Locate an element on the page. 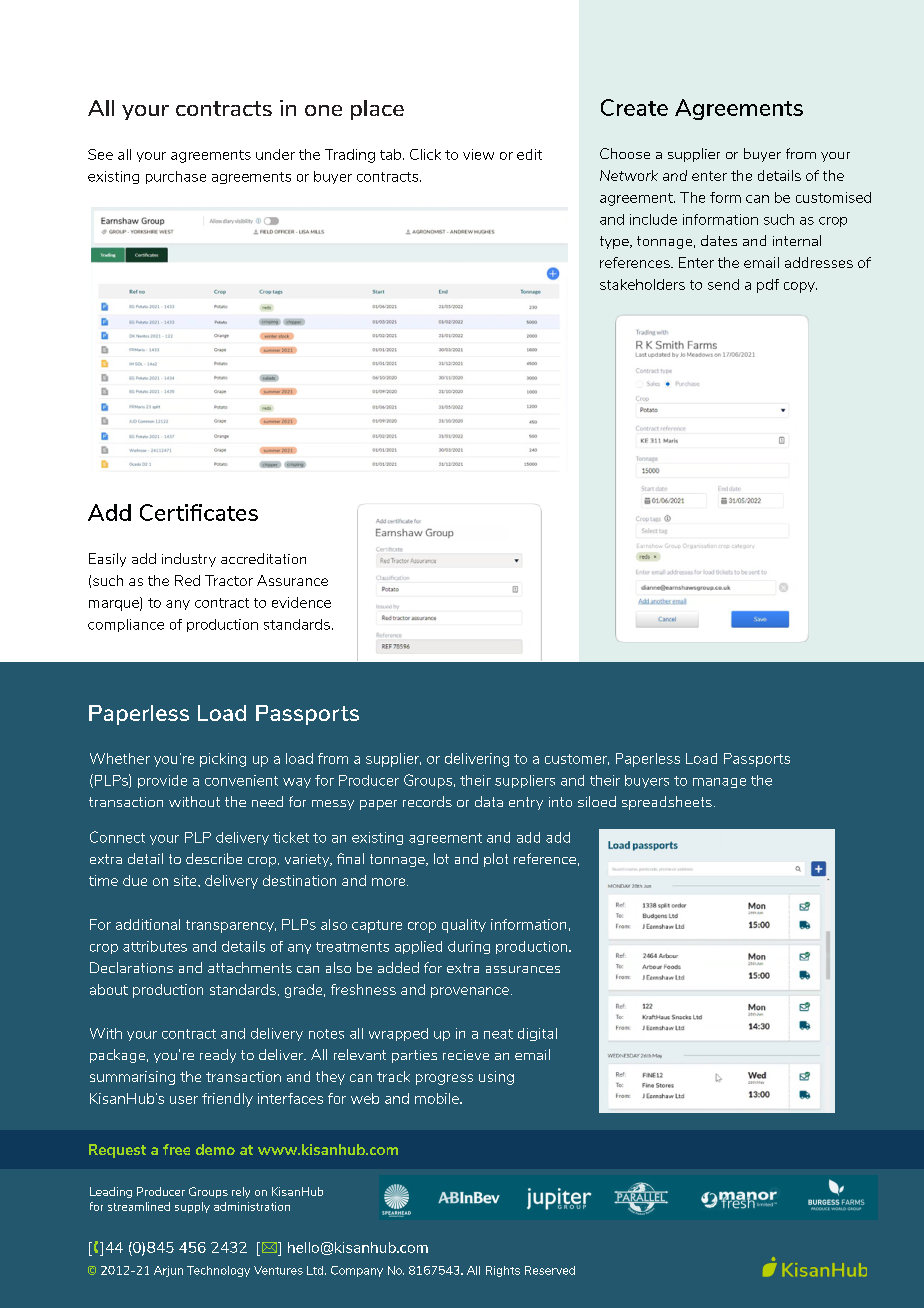 Image resolution: width=924 pixels, height=1308 pixels. manage is located at coordinates (719, 783).
